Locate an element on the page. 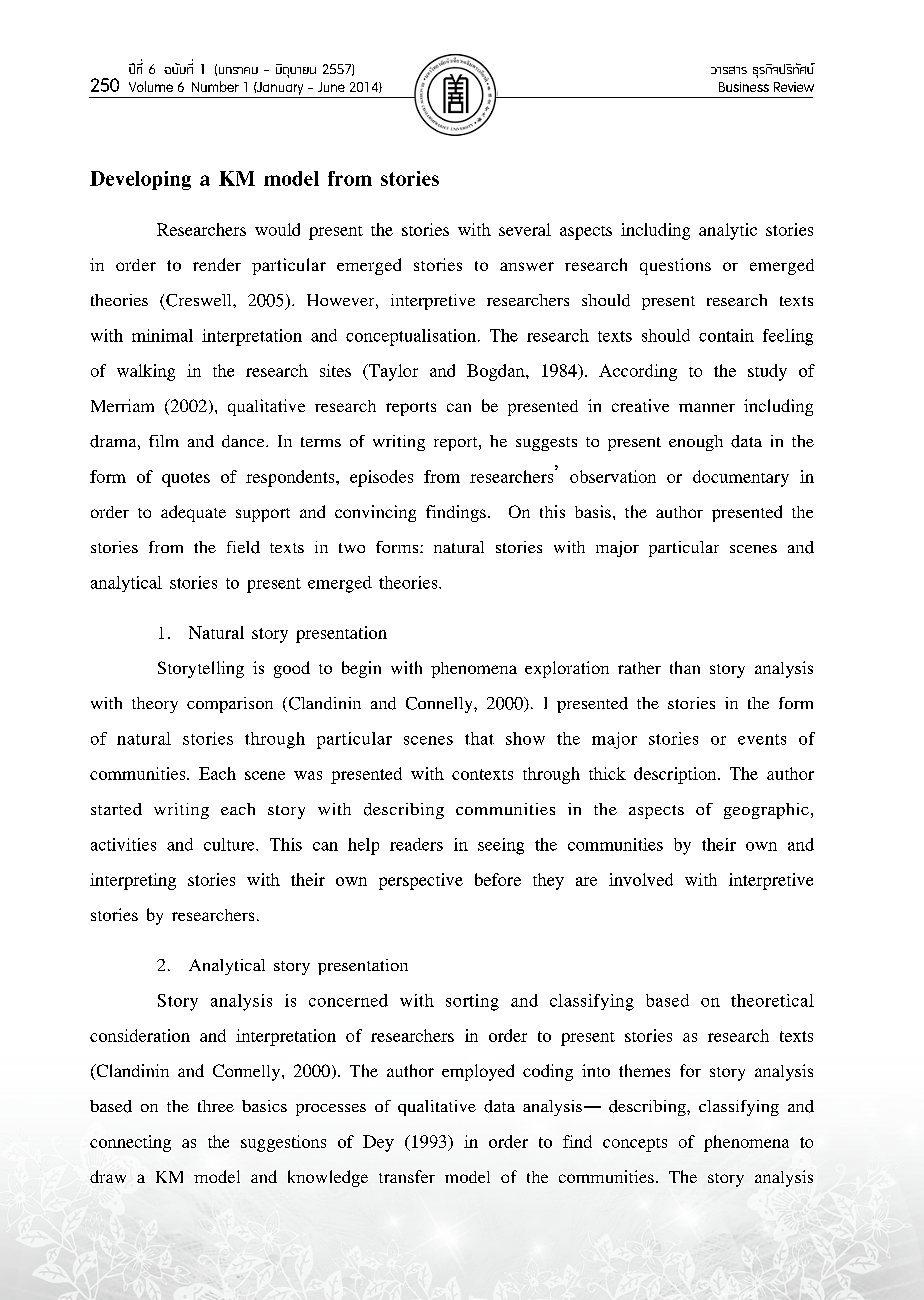  three is located at coordinates (216, 1106).
